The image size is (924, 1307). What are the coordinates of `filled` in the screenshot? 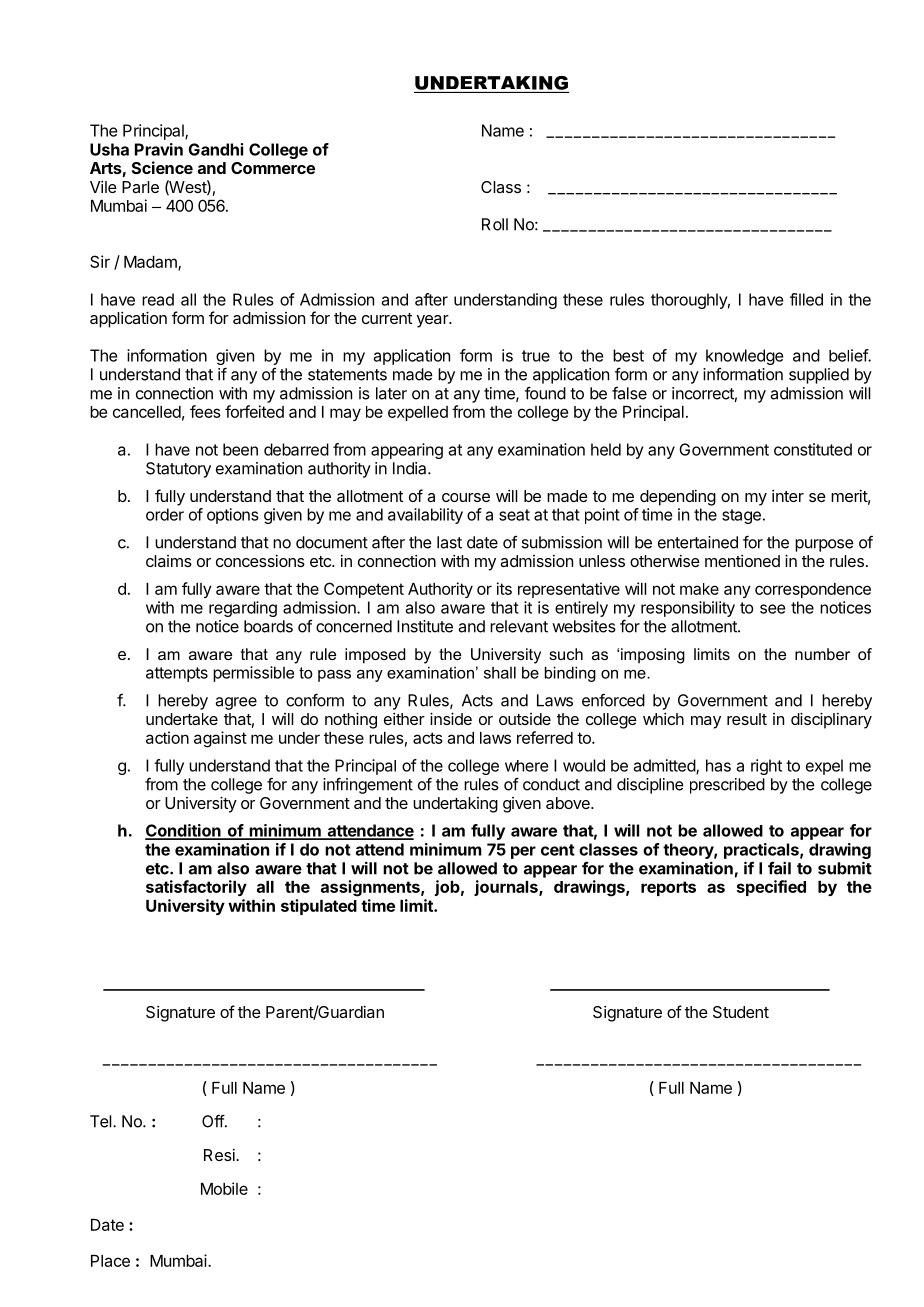 It's located at (806, 299).
